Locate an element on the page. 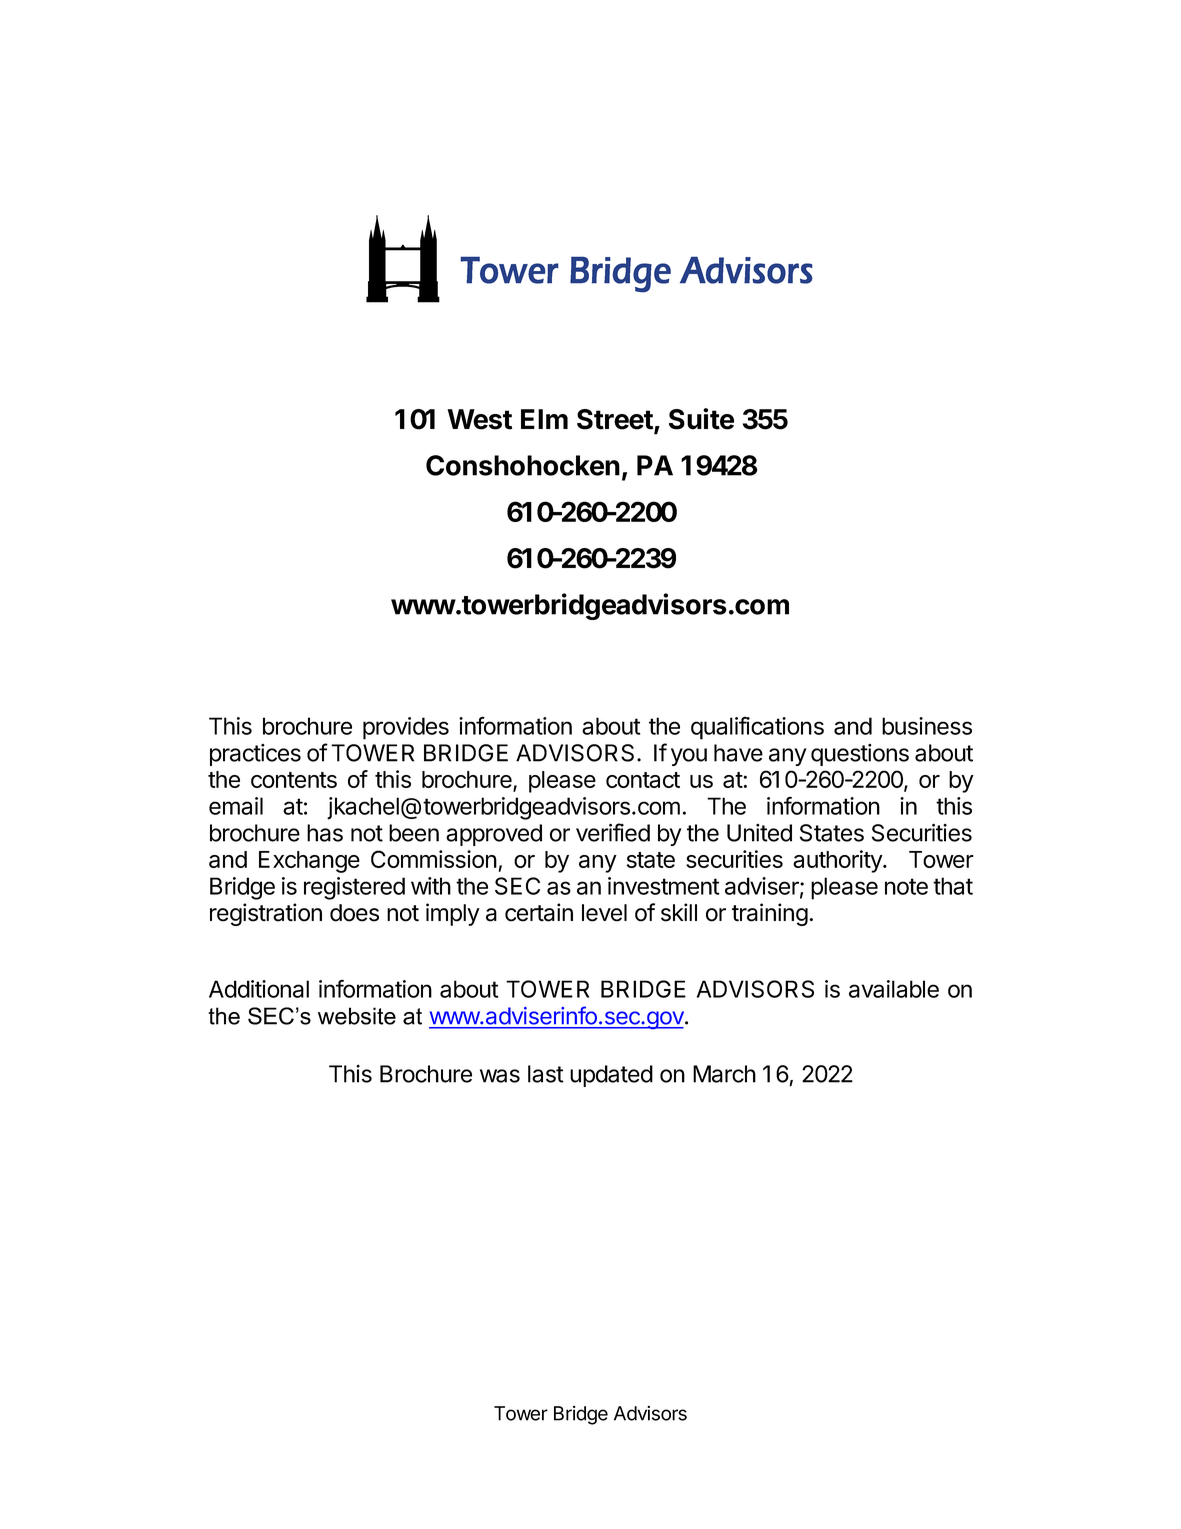 This document has height=1529, width=1181. questions is located at coordinates (860, 755).
